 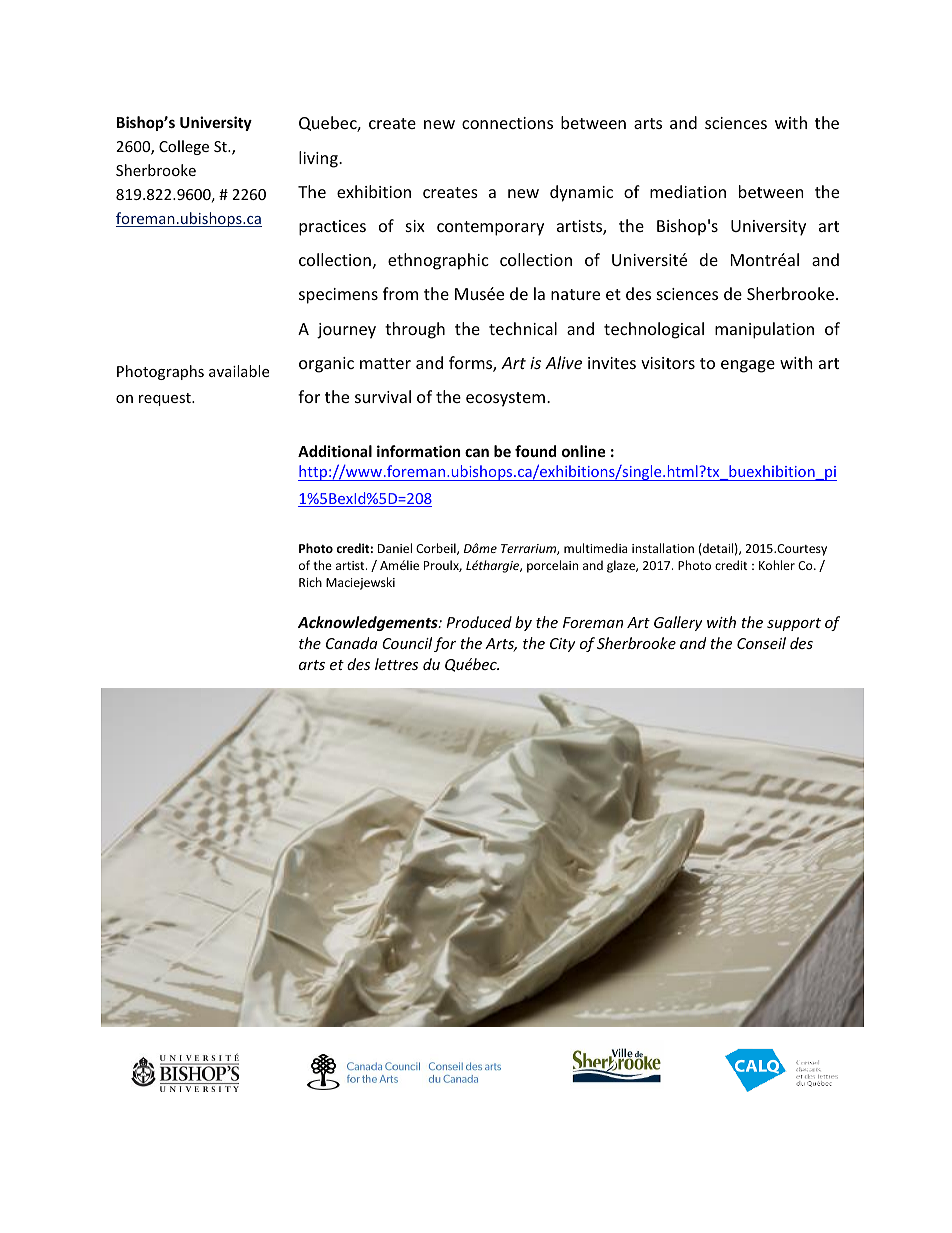 What do you see at coordinates (507, 123) in the screenshot?
I see `connections` at bounding box center [507, 123].
